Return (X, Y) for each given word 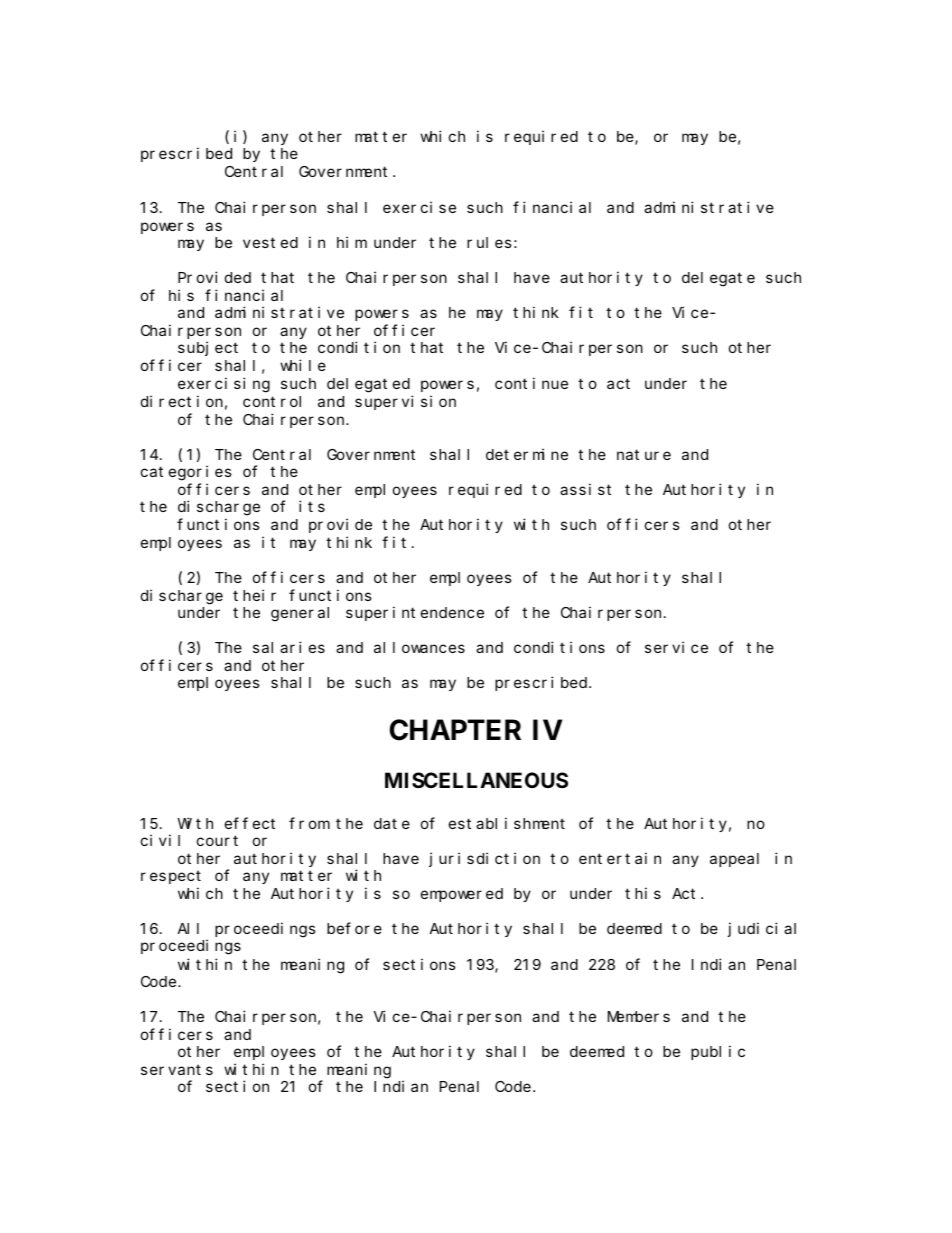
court (217, 841)
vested (270, 242)
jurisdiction (484, 859)
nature (644, 454)
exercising (224, 385)
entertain (620, 858)
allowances (419, 647)
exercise (419, 207)
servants (177, 1069)
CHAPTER (455, 730)
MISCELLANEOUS (476, 780)
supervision (405, 402)
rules (489, 242)
